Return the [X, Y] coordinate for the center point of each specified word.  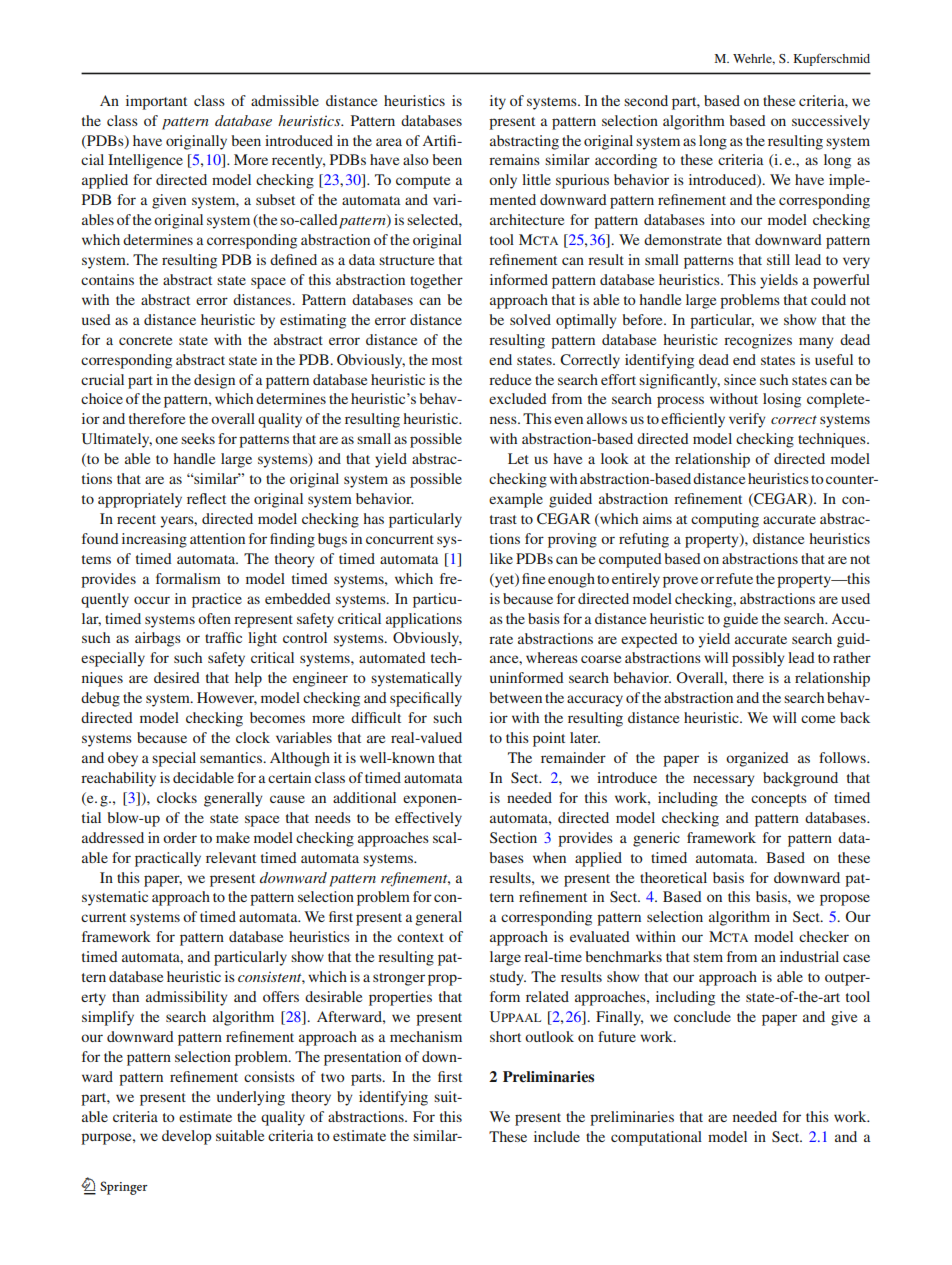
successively [831, 122]
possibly [758, 659]
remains [514, 159]
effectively [428, 819]
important [156, 102]
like [501, 558]
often [214, 618]
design [214, 381]
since [740, 379]
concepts [779, 800]
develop [187, 1137]
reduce [510, 379]
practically [168, 859]
